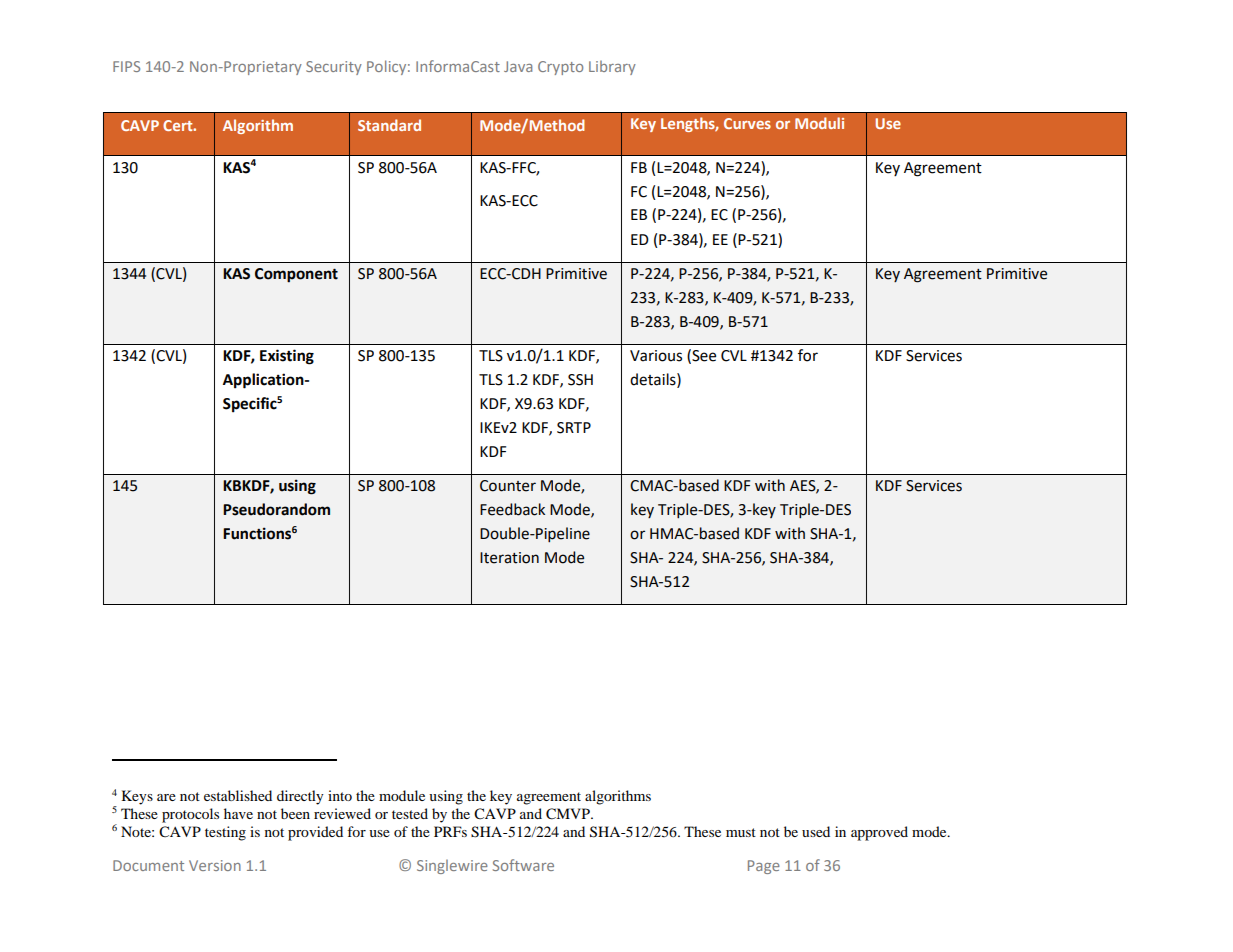 This screenshot has height=952, width=1233. I want to click on testing, so click(225, 833).
